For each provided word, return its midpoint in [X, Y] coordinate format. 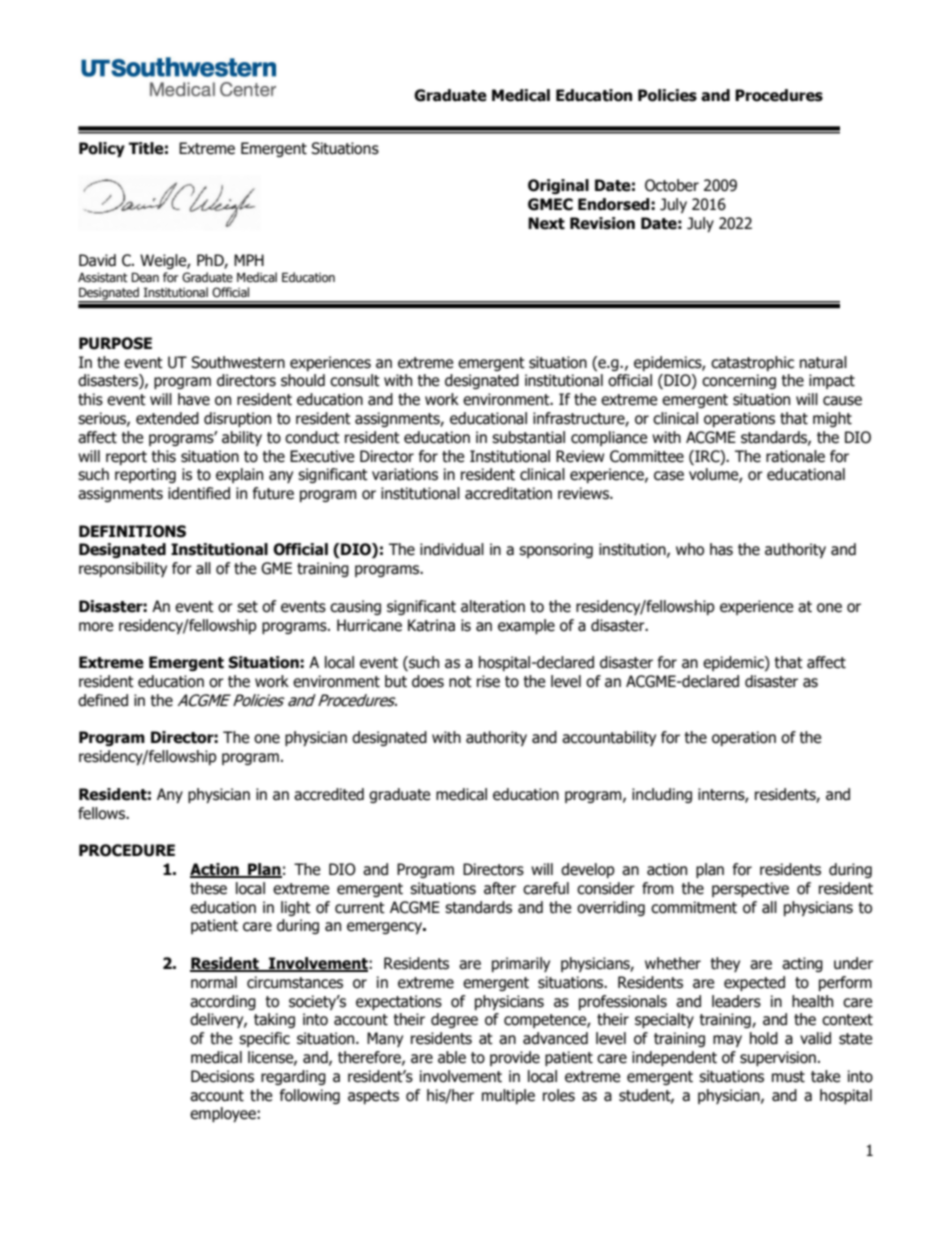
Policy [102, 149]
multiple [508, 1096]
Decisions [222, 1076]
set [247, 607]
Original [558, 186]
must [788, 1077]
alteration [493, 606]
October [672, 185]
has [721, 549]
